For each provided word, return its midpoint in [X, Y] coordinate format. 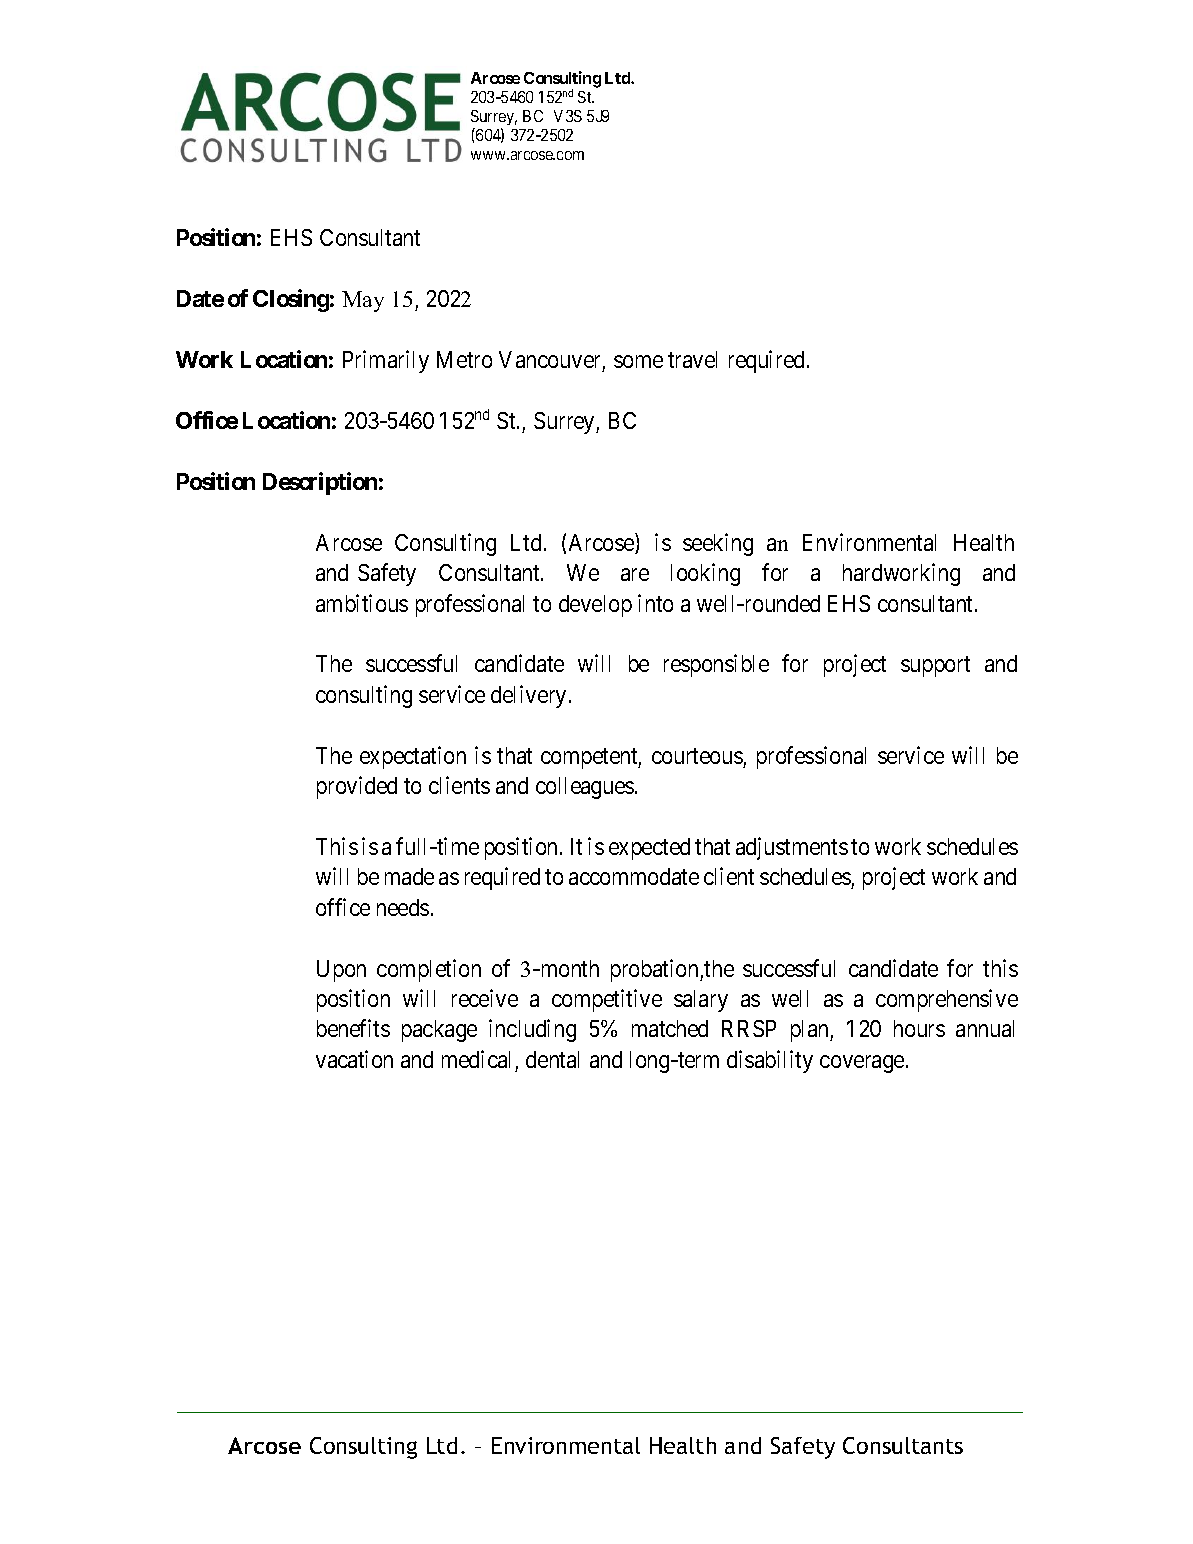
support [935, 667]
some [638, 361]
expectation [413, 757]
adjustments [792, 848]
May [363, 301]
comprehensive [947, 1000]
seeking [718, 544]
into [655, 603]
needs [403, 907]
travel [692, 359]
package [439, 1031]
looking [705, 574]
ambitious [362, 603]
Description [320, 483]
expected [649, 849]
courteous [697, 756]
